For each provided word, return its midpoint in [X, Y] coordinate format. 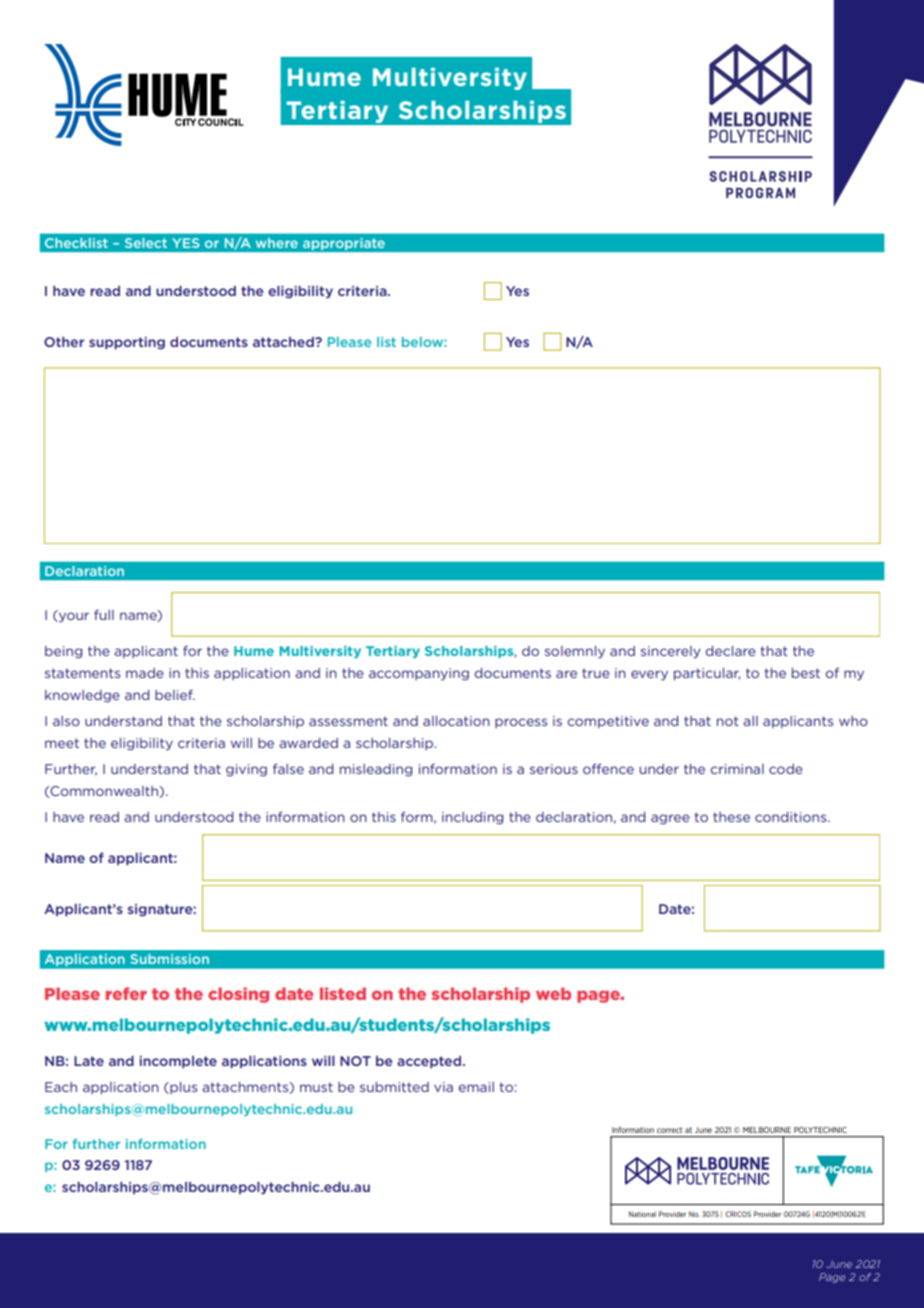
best [806, 673]
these [731, 817]
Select [146, 243]
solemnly [575, 652]
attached [284, 342]
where [277, 243]
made [145, 673]
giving [246, 770]
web [553, 993]
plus [182, 1088]
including [472, 818]
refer [126, 993]
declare [731, 651]
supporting [127, 343]
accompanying [419, 674]
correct [669, 1130]
